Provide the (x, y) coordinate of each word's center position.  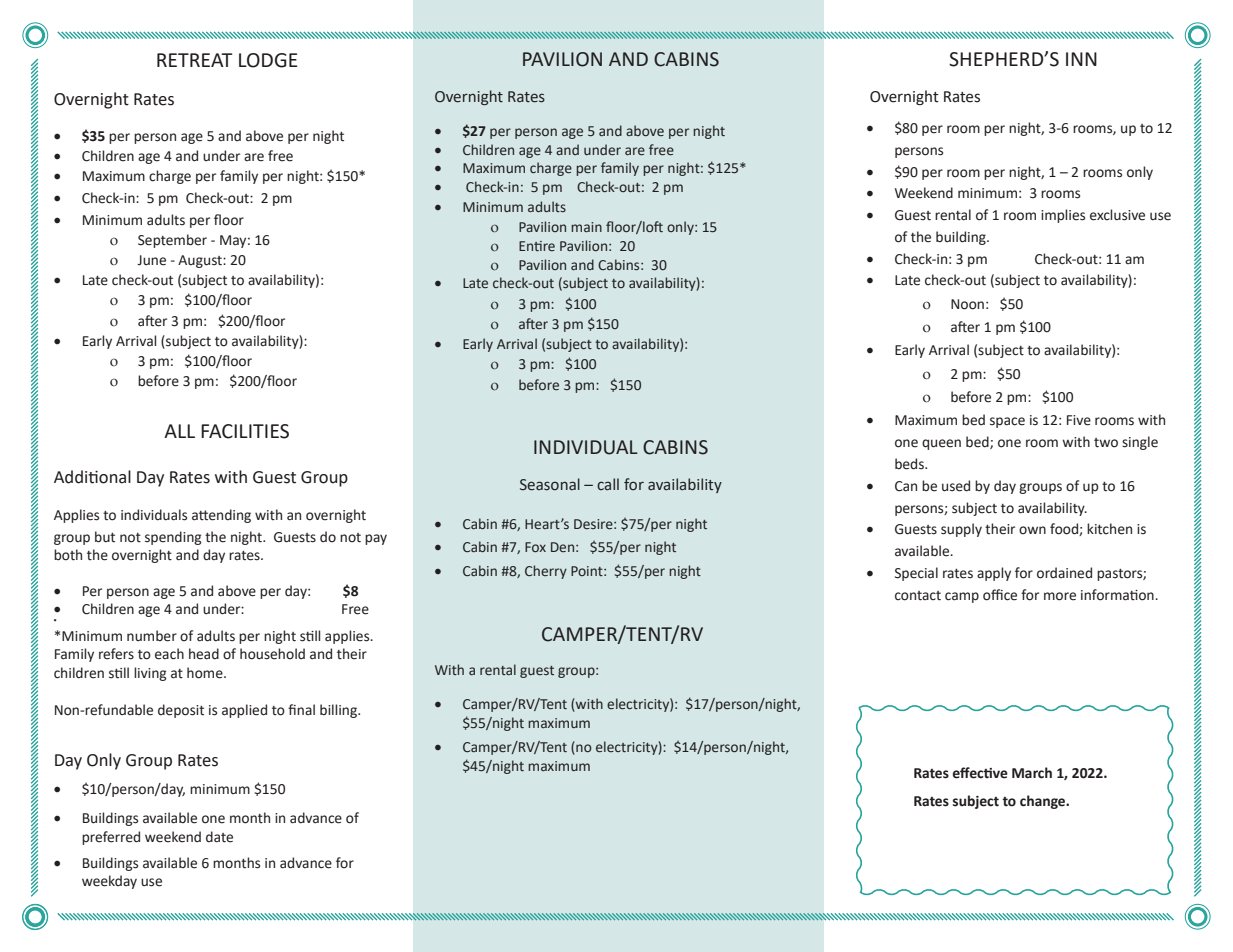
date (219, 837)
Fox (535, 547)
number (152, 636)
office (1000, 595)
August (201, 261)
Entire (537, 246)
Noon (967, 304)
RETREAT (194, 60)
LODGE (268, 60)
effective (980, 773)
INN (1081, 59)
